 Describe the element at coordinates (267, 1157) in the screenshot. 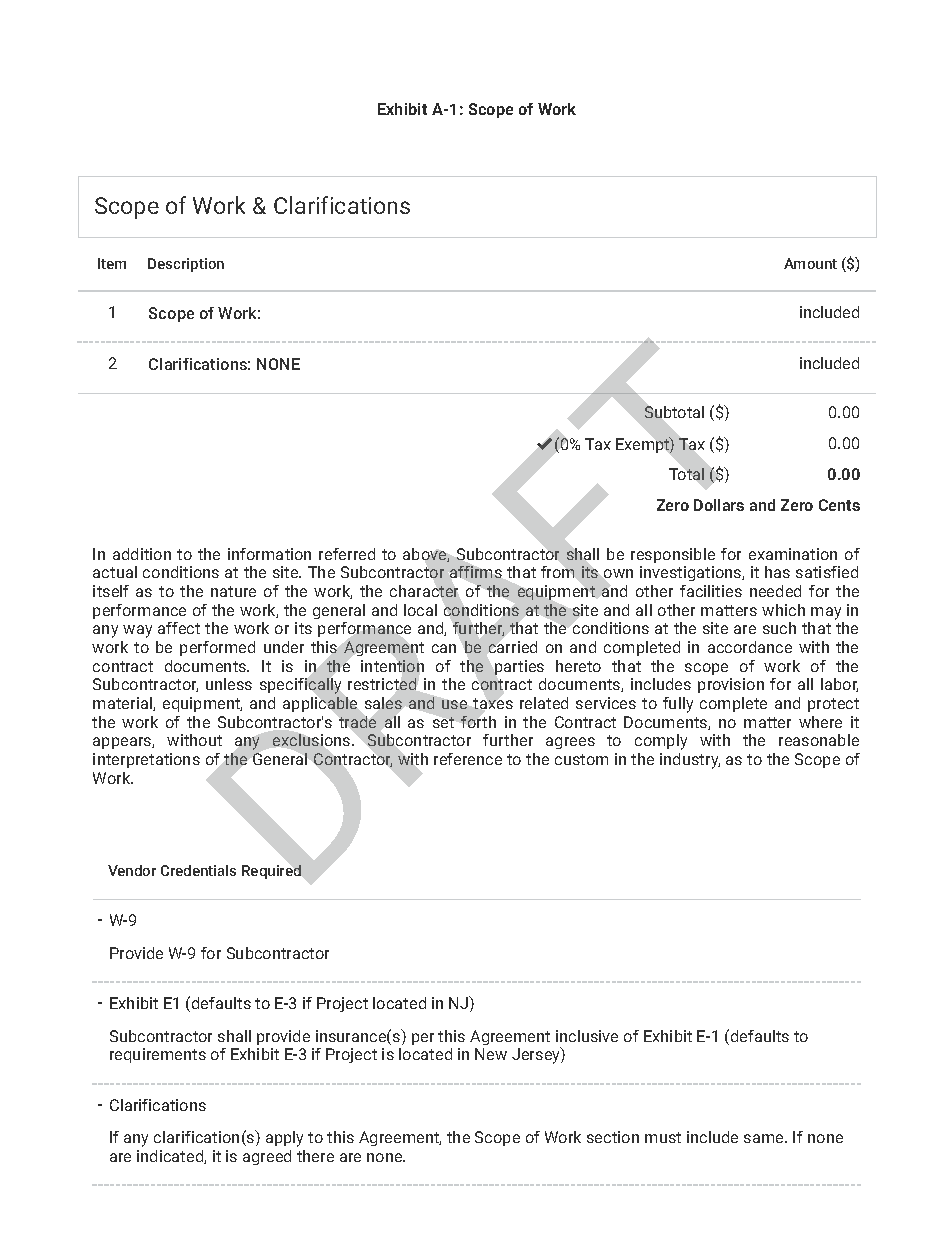

I see `agreed` at that location.
